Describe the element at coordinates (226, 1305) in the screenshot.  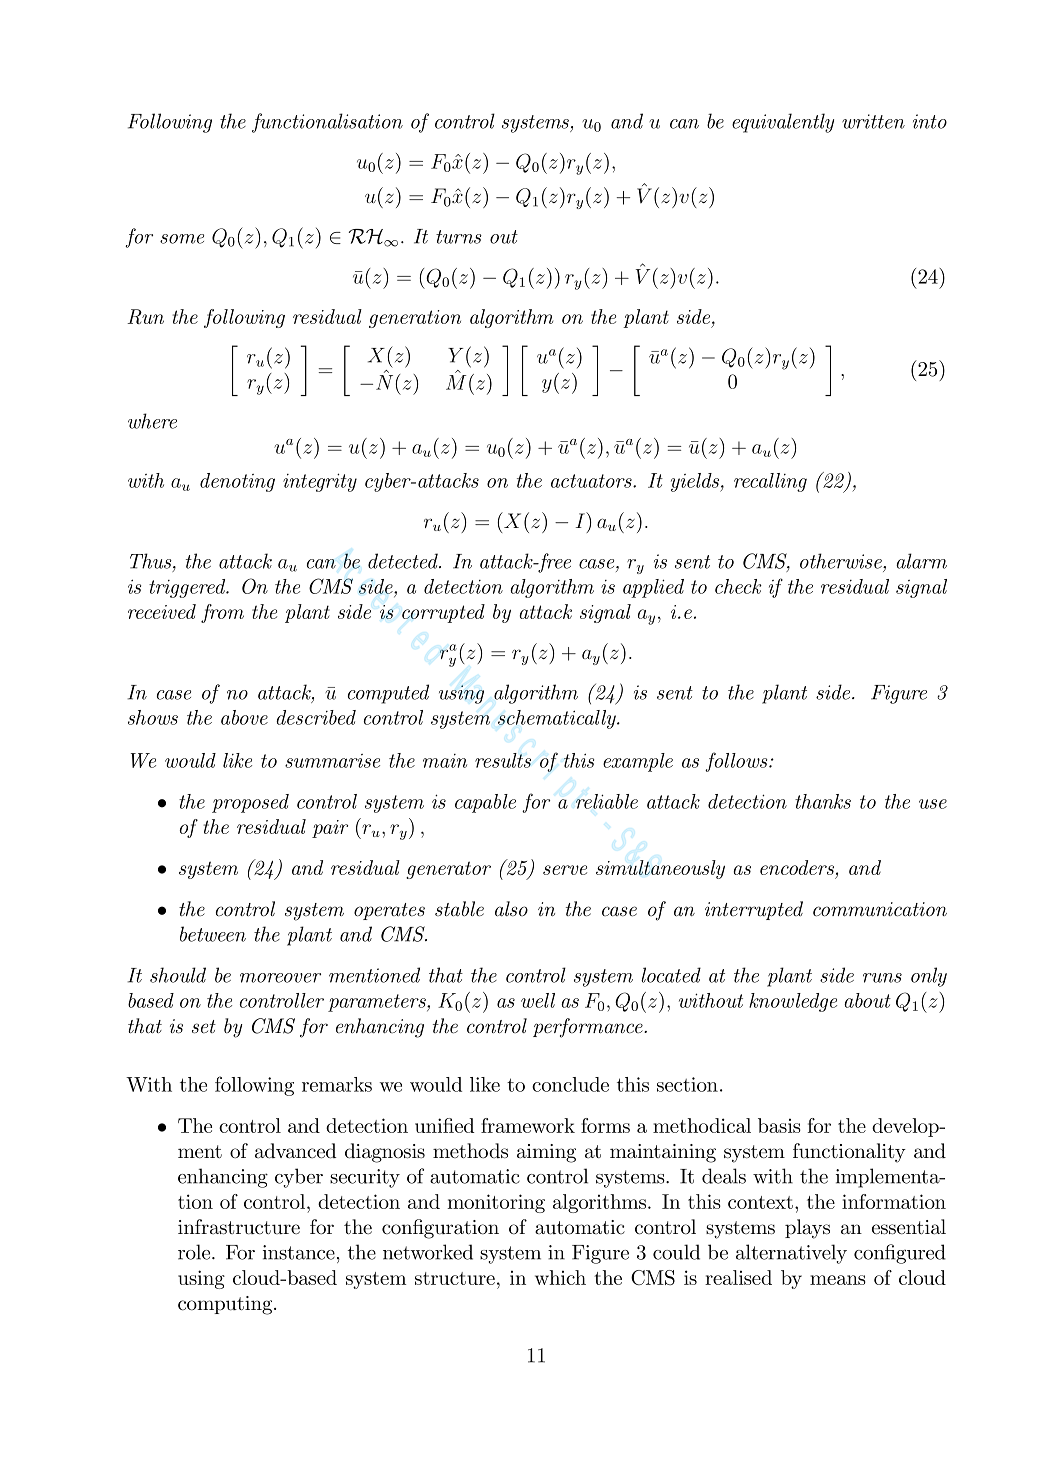
I see `computing` at that location.
